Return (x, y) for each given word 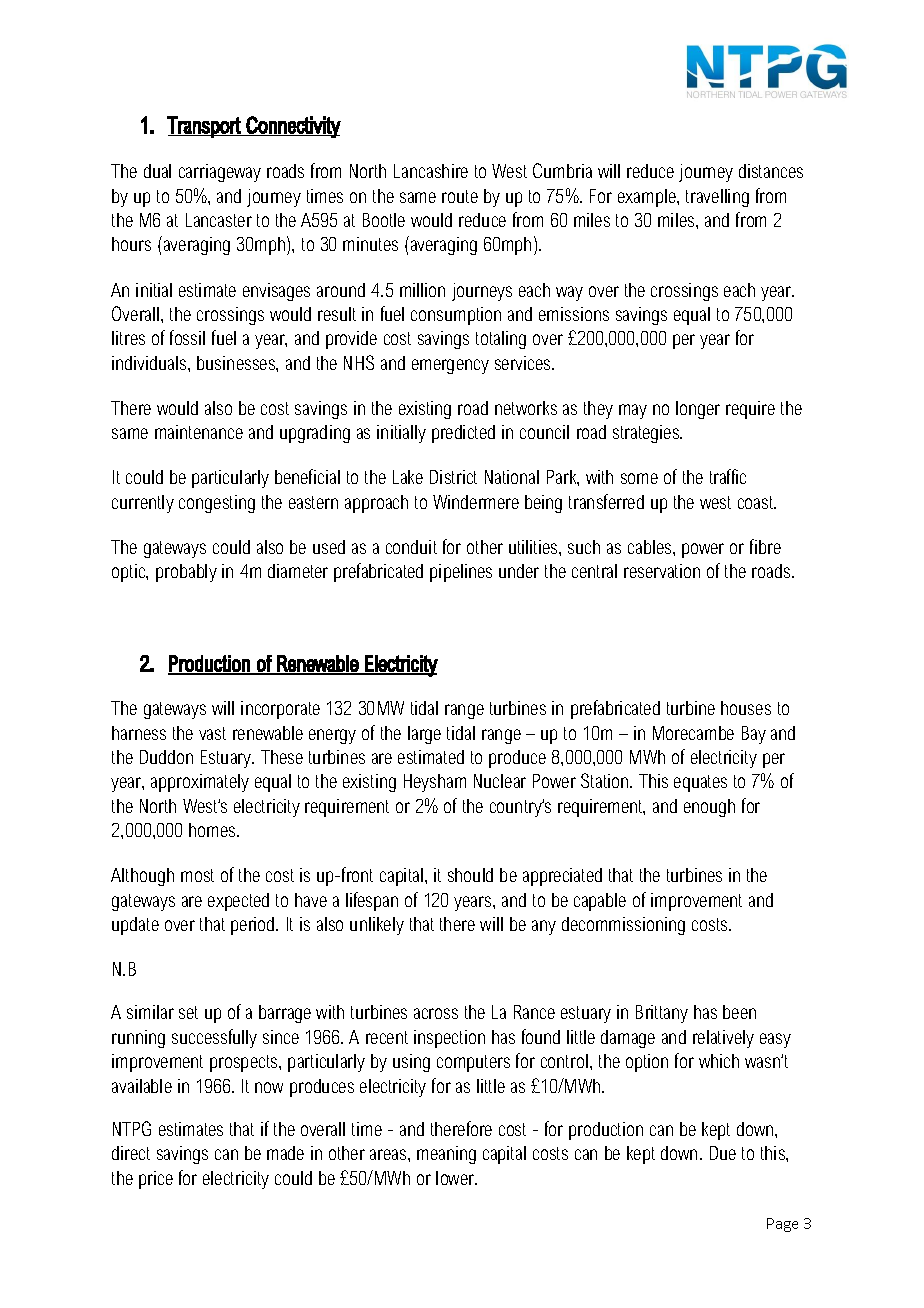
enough (709, 808)
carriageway (220, 173)
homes (213, 830)
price (156, 1180)
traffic (728, 476)
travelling (717, 198)
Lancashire (431, 171)
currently (143, 504)
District (453, 477)
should (470, 875)
